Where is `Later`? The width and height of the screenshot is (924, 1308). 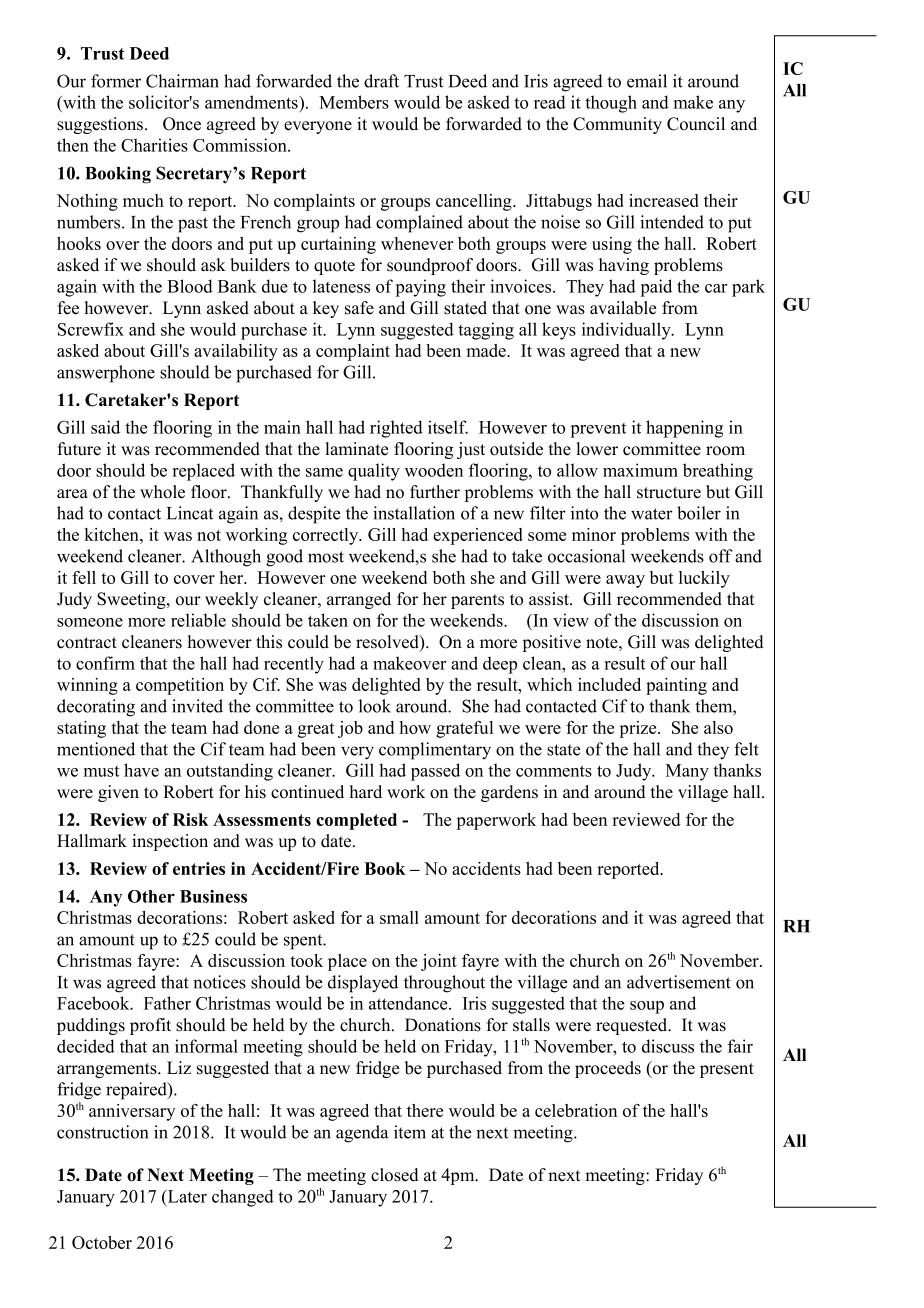 Later is located at coordinates (186, 1196).
